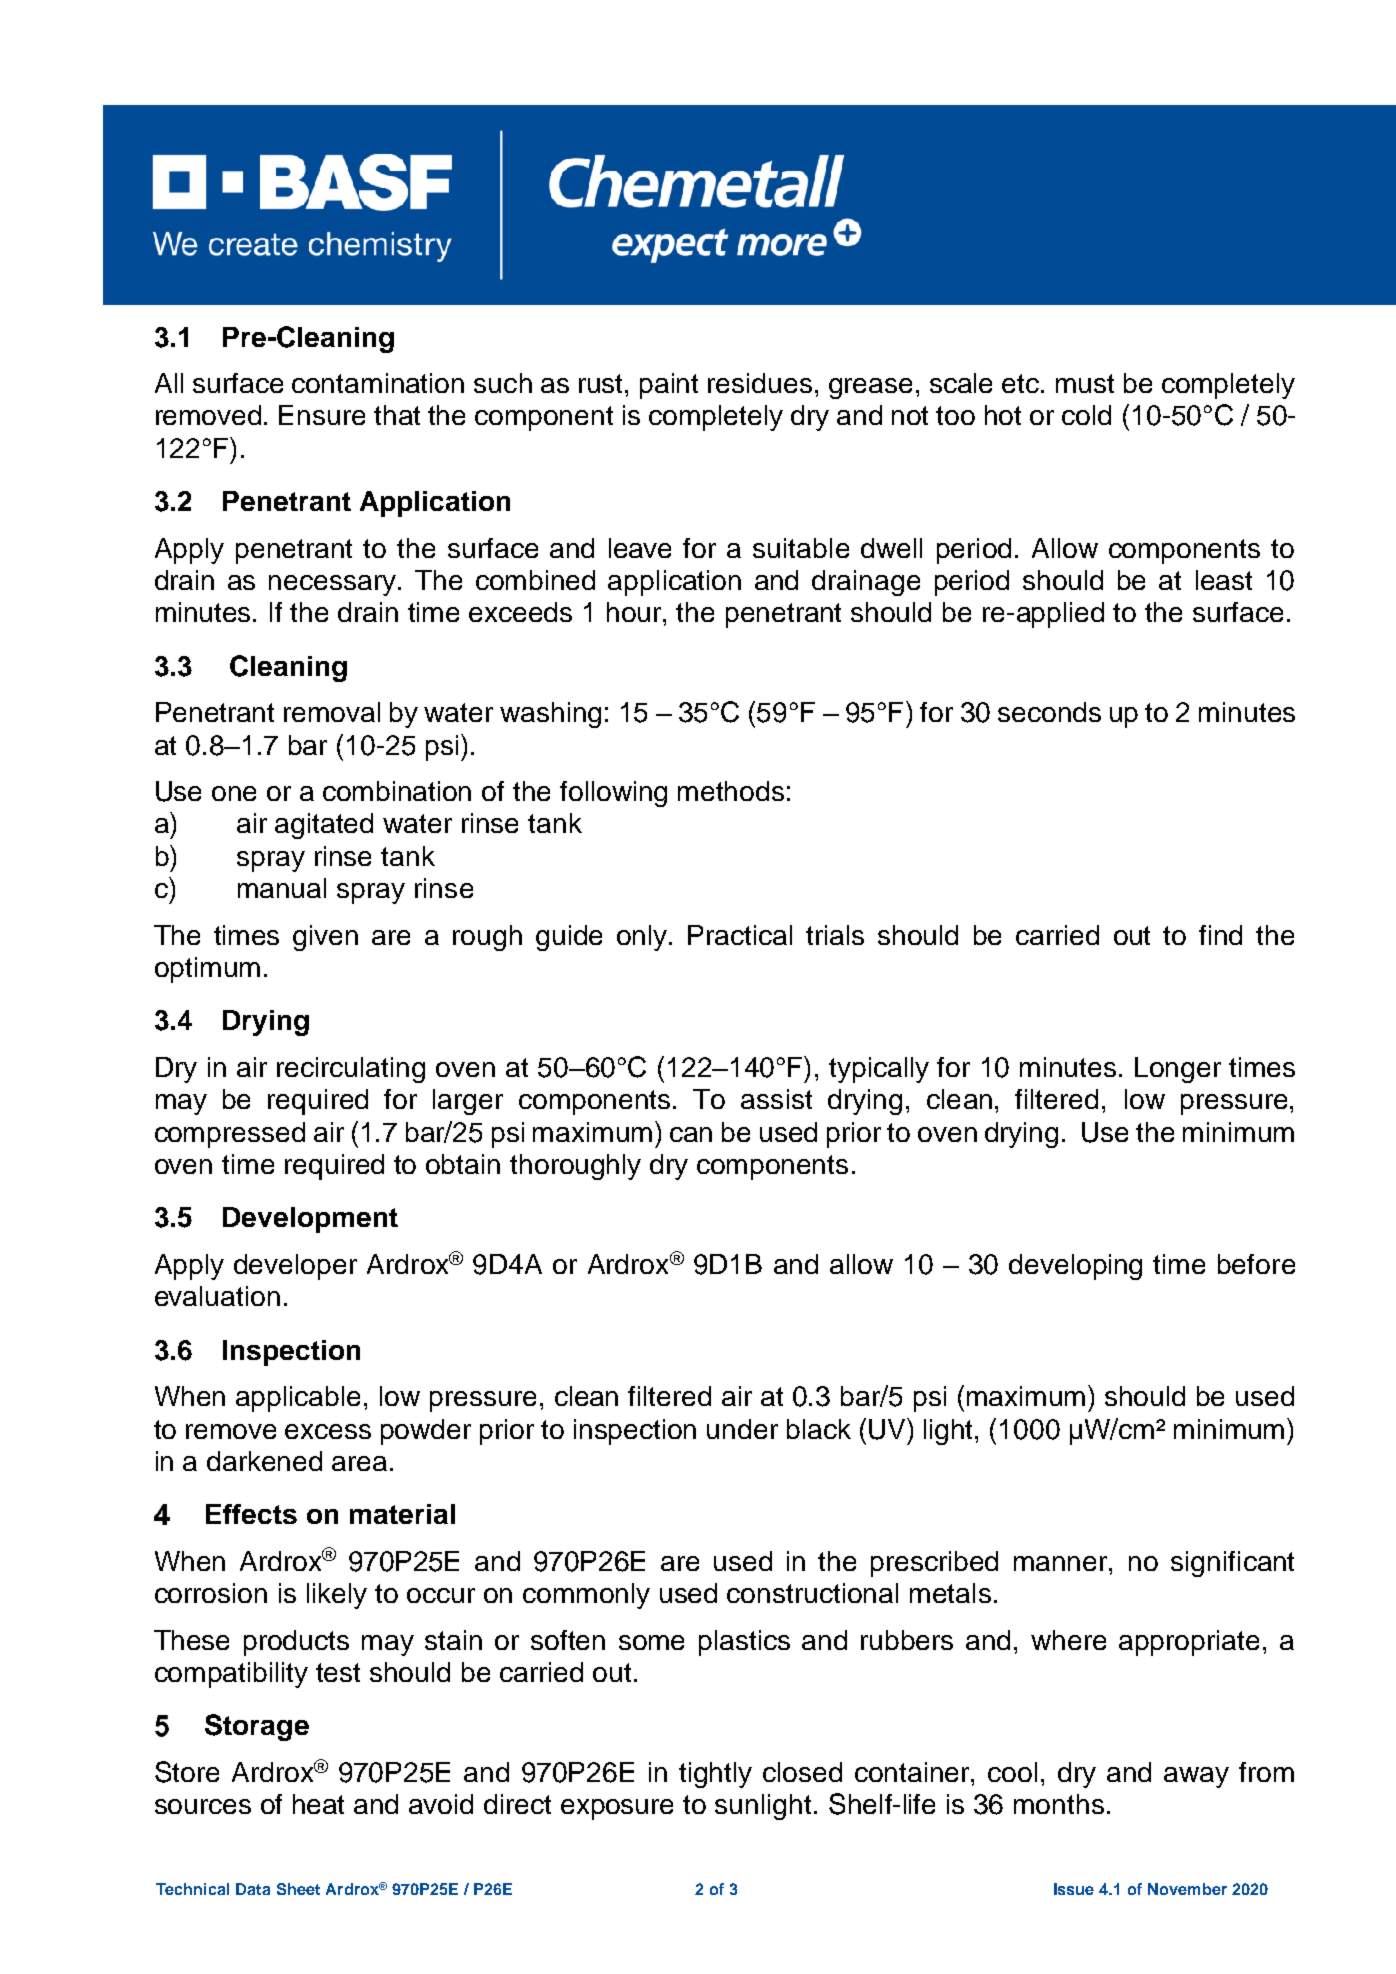 Image resolution: width=1396 pixels, height=1974 pixels. What do you see at coordinates (1086, 415) in the image?
I see `cold` at bounding box center [1086, 415].
